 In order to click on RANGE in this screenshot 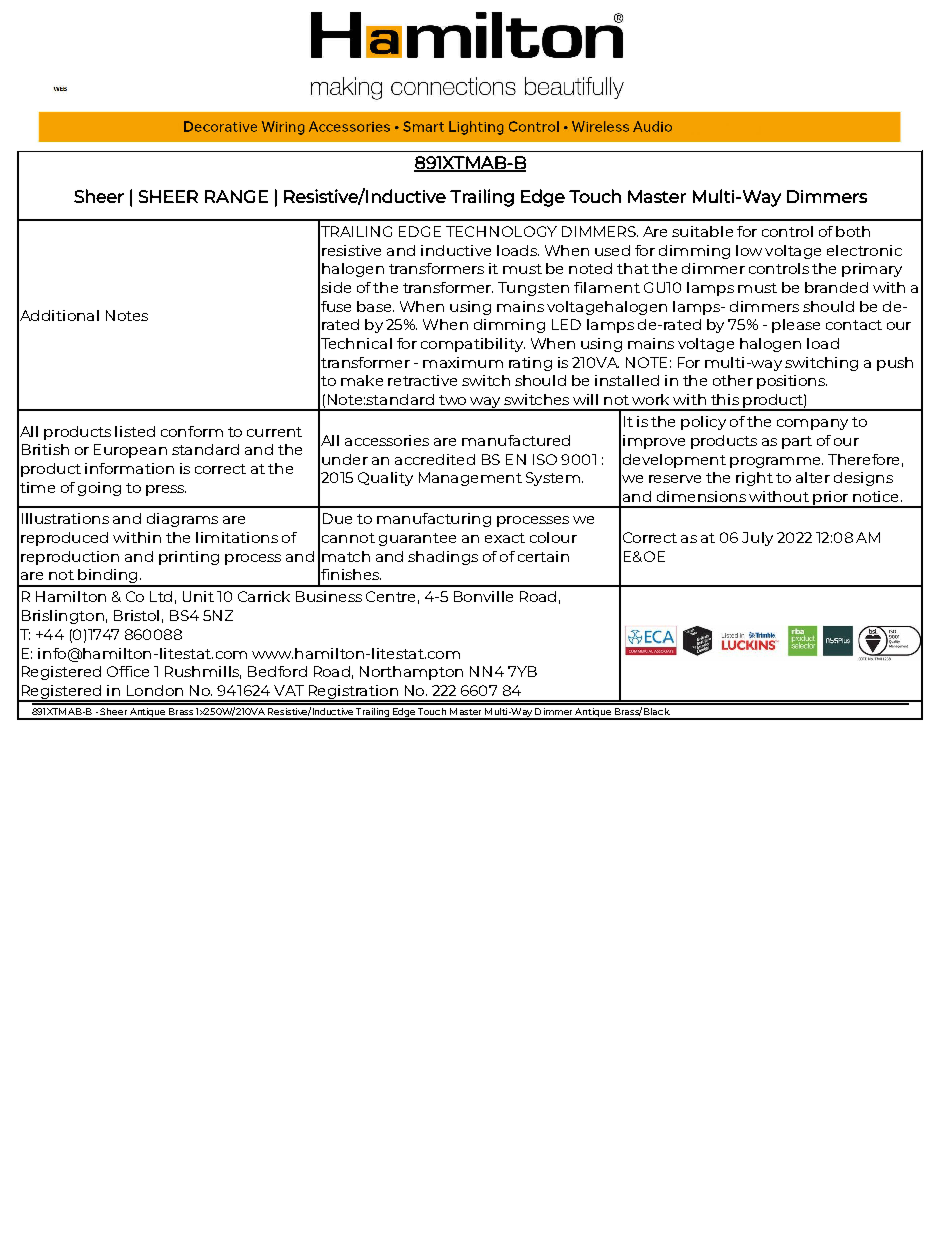, I will do `click(236, 196)`.
